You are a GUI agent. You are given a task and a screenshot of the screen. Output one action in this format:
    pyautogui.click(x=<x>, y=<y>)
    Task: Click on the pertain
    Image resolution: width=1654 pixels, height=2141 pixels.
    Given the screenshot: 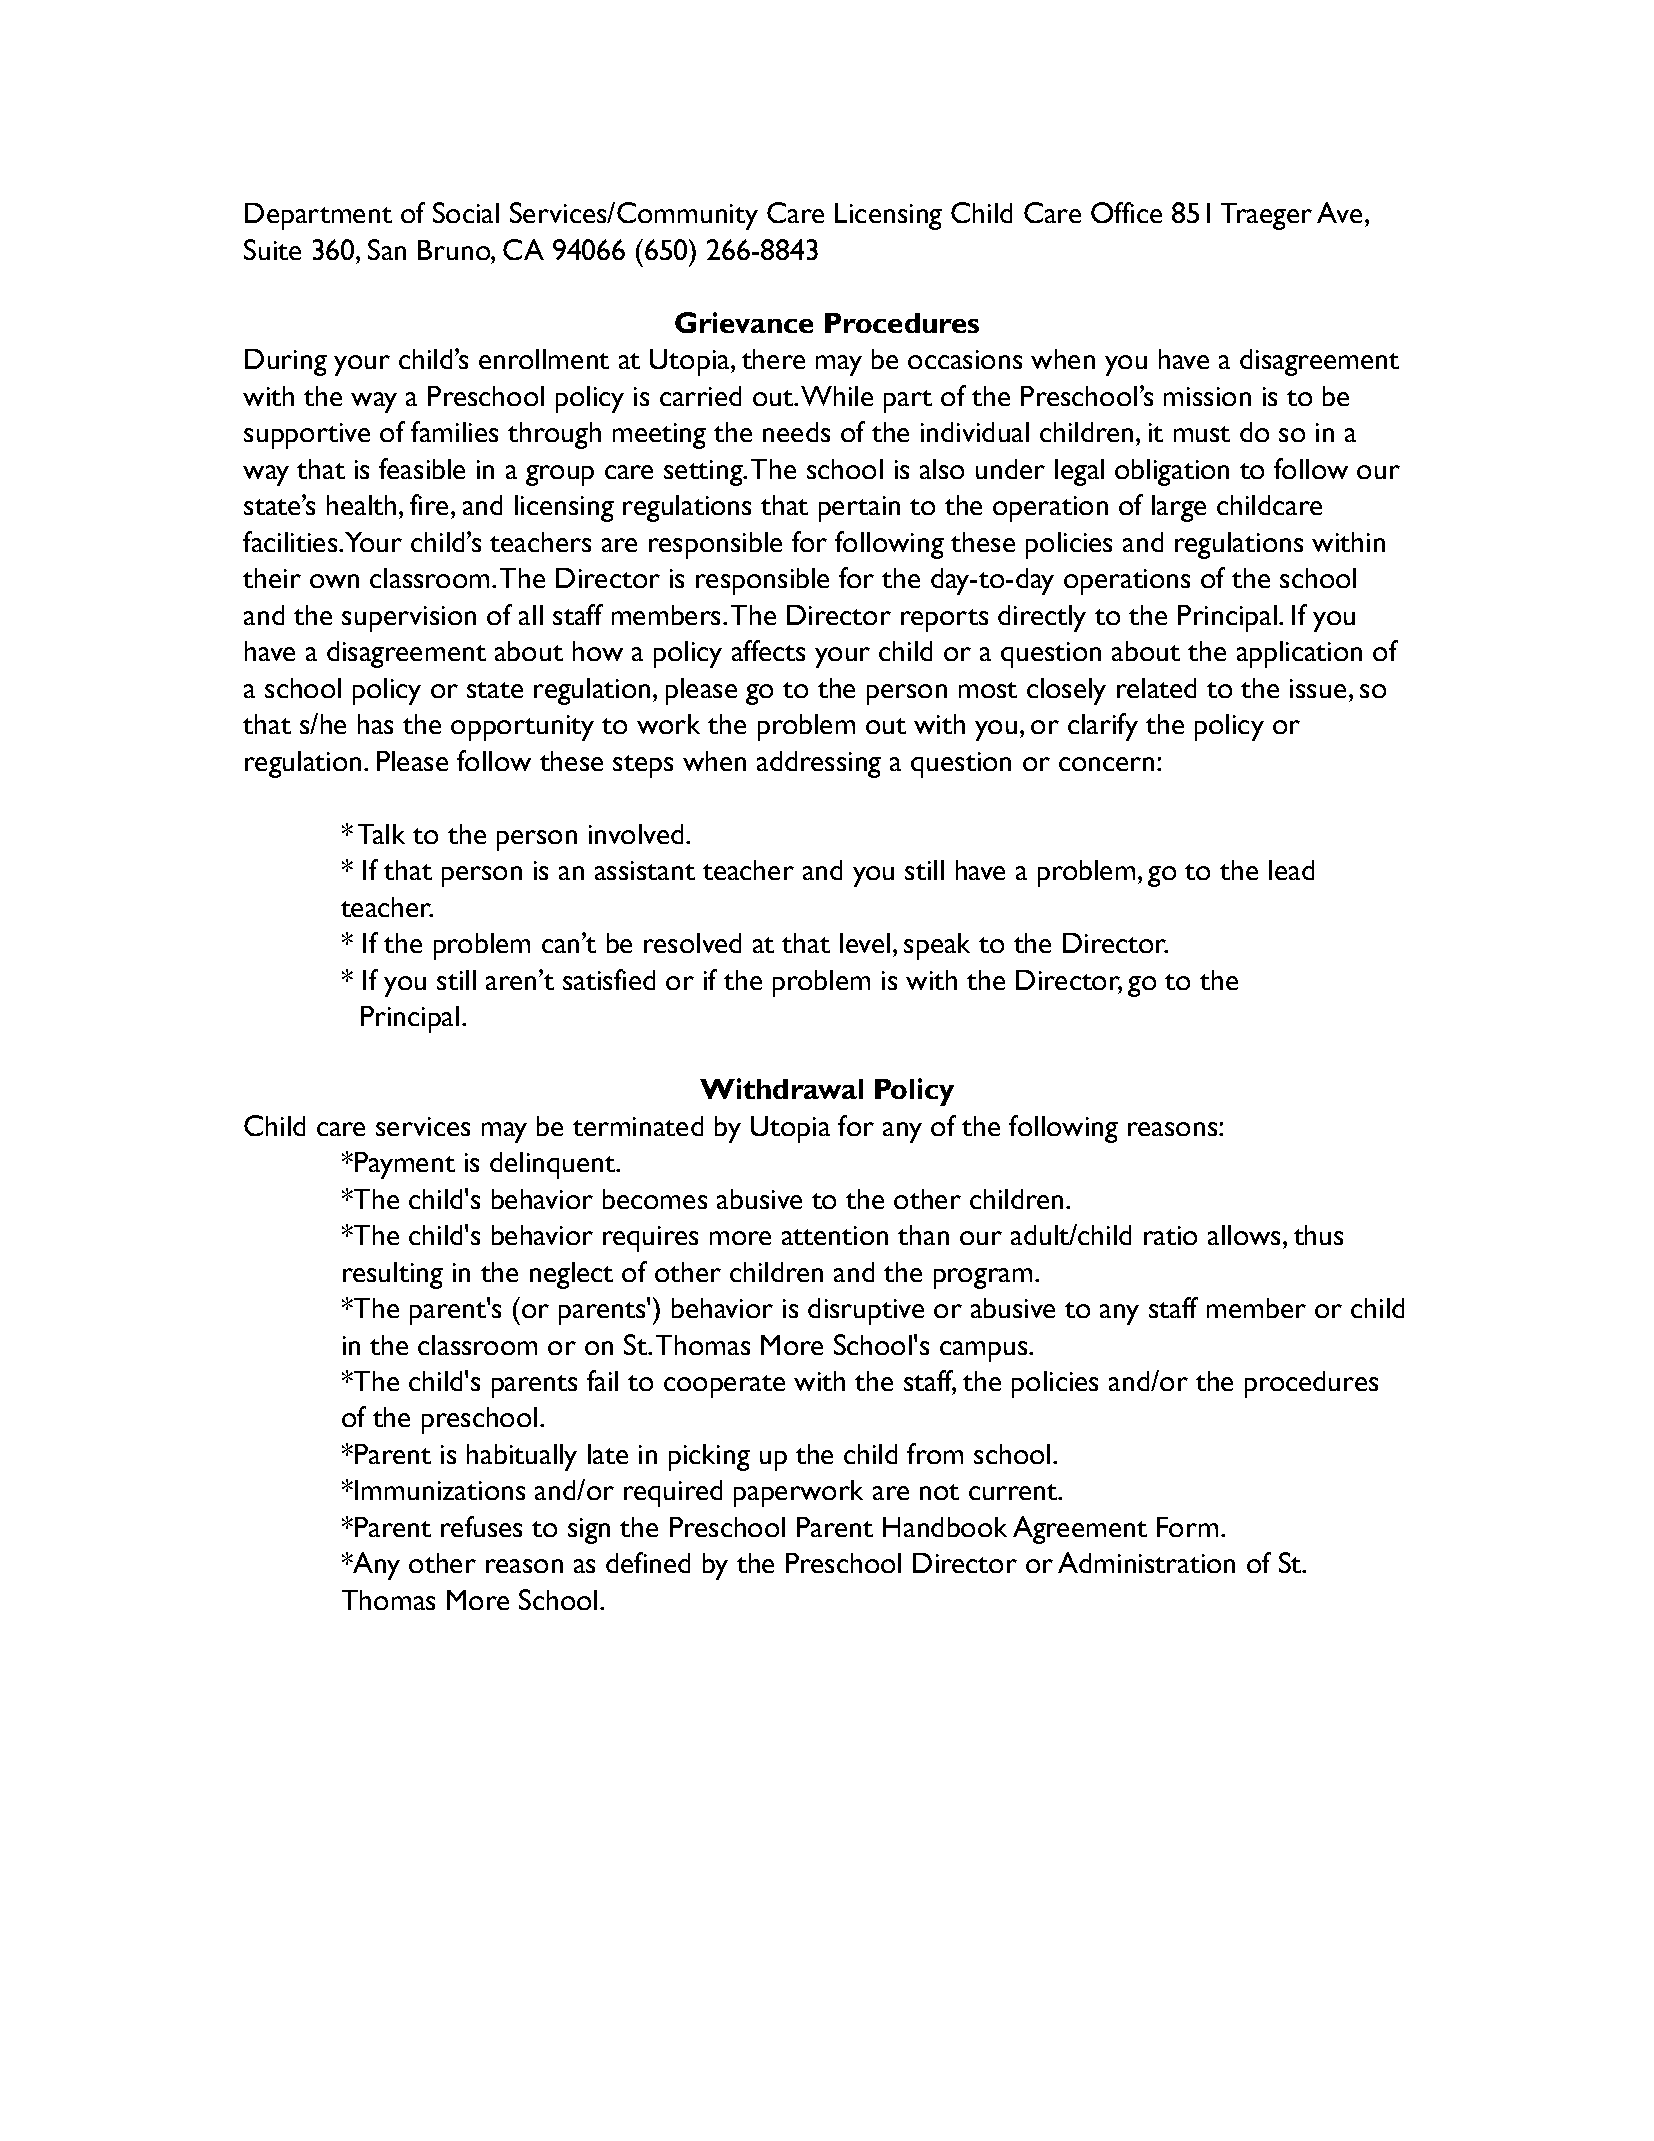 What is the action you would take?
    pyautogui.click(x=859, y=509)
